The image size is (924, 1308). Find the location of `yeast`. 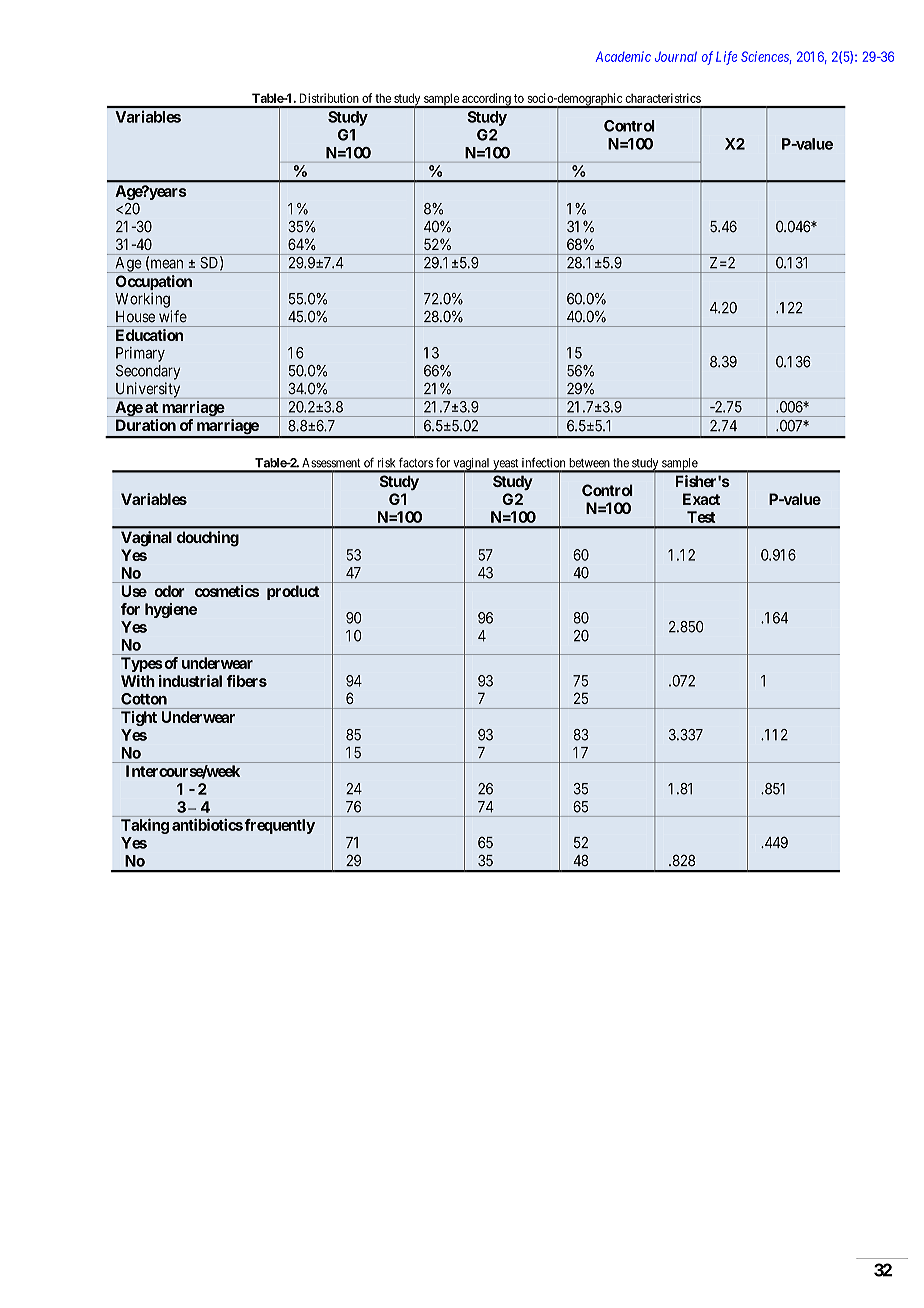

yeast is located at coordinates (506, 465).
